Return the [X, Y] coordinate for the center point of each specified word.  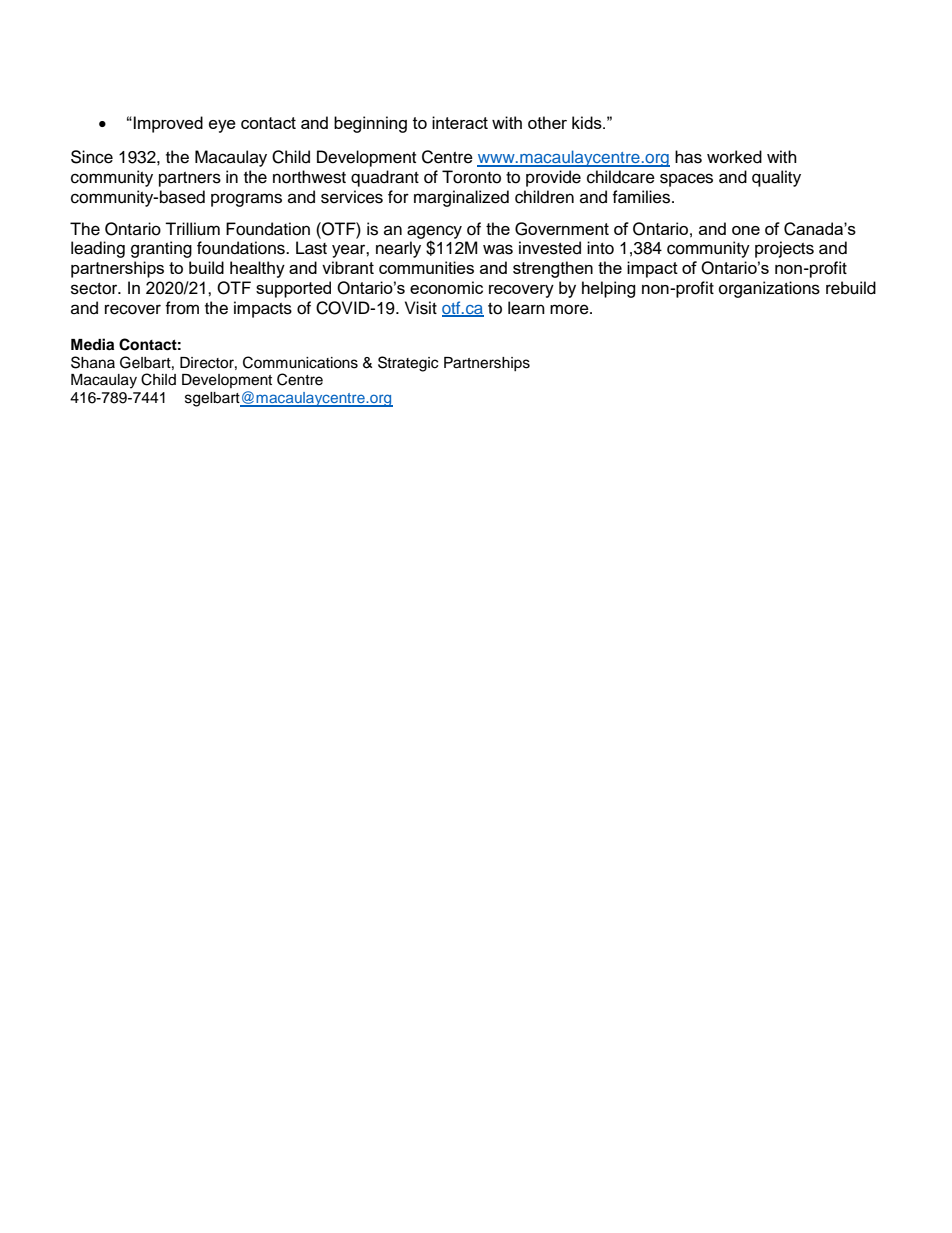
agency [434, 233]
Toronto [471, 177]
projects [784, 249]
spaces [686, 180]
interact [460, 122]
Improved [167, 124]
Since [92, 157]
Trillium [192, 229]
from [182, 308]
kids [588, 122]
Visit [421, 308]
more [570, 309]
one [746, 230]
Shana [93, 362]
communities [426, 267]
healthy [257, 269]
